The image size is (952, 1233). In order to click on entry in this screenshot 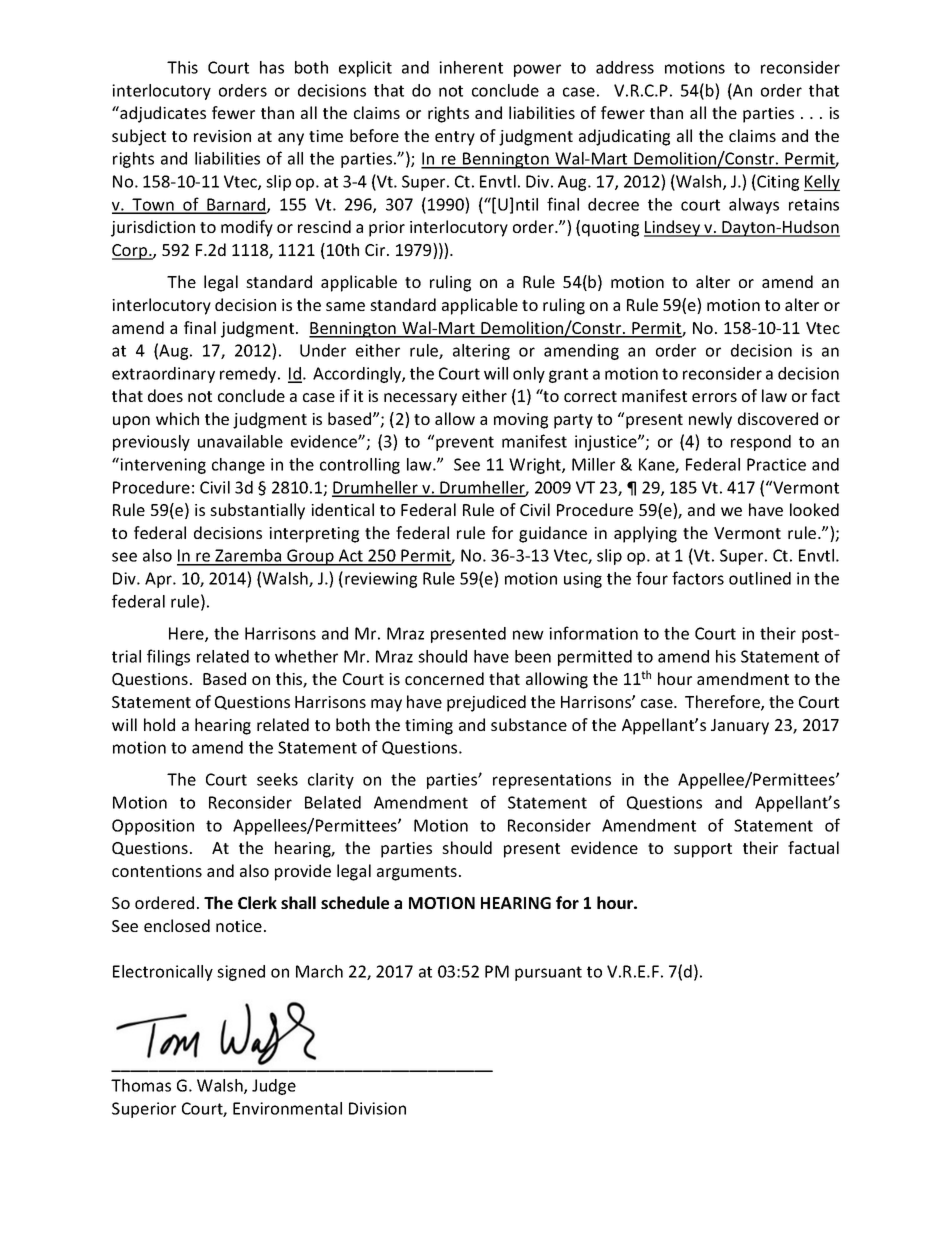, I will do `click(455, 138)`.
